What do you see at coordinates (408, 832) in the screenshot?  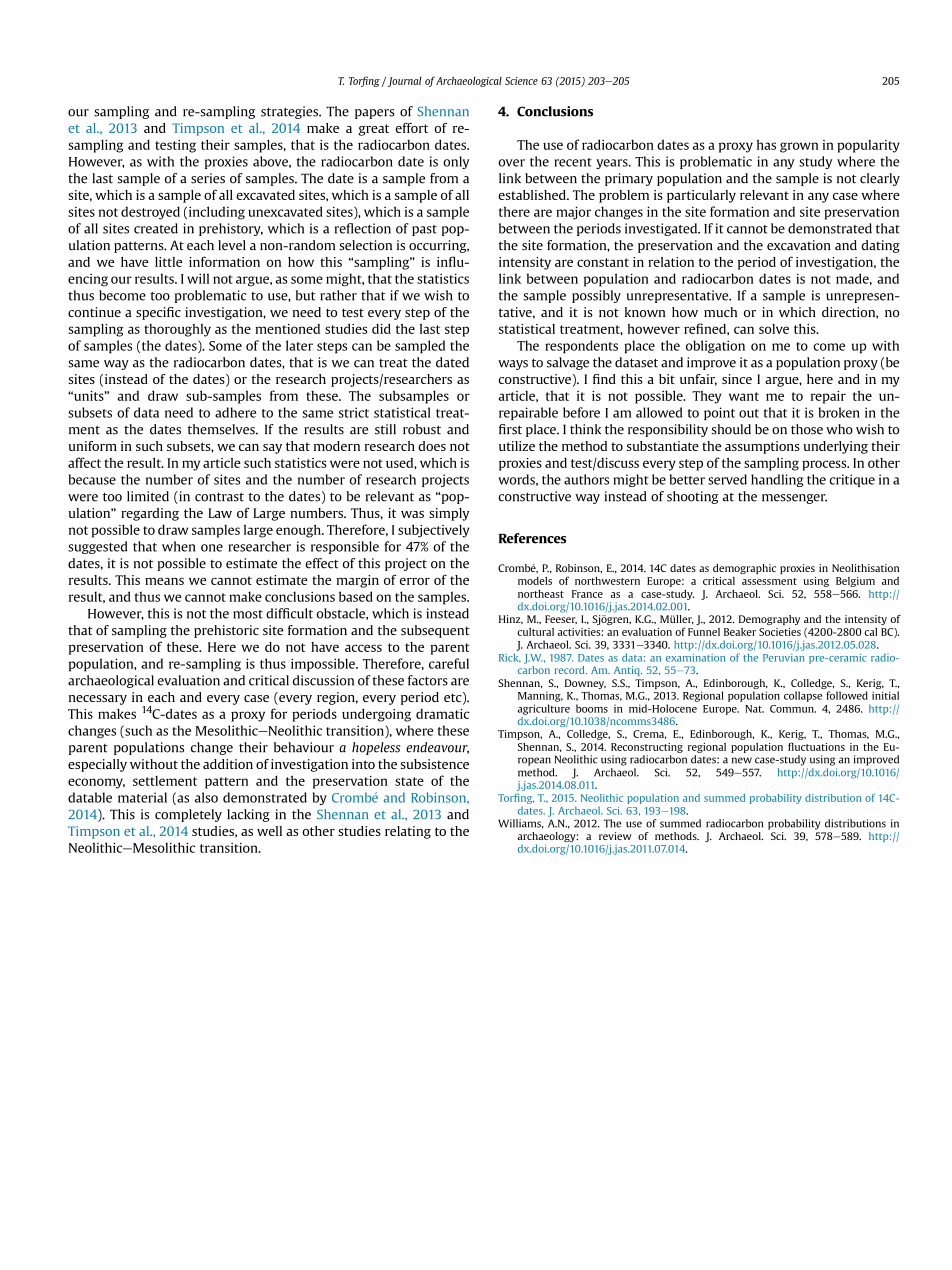 I see `relating` at bounding box center [408, 832].
